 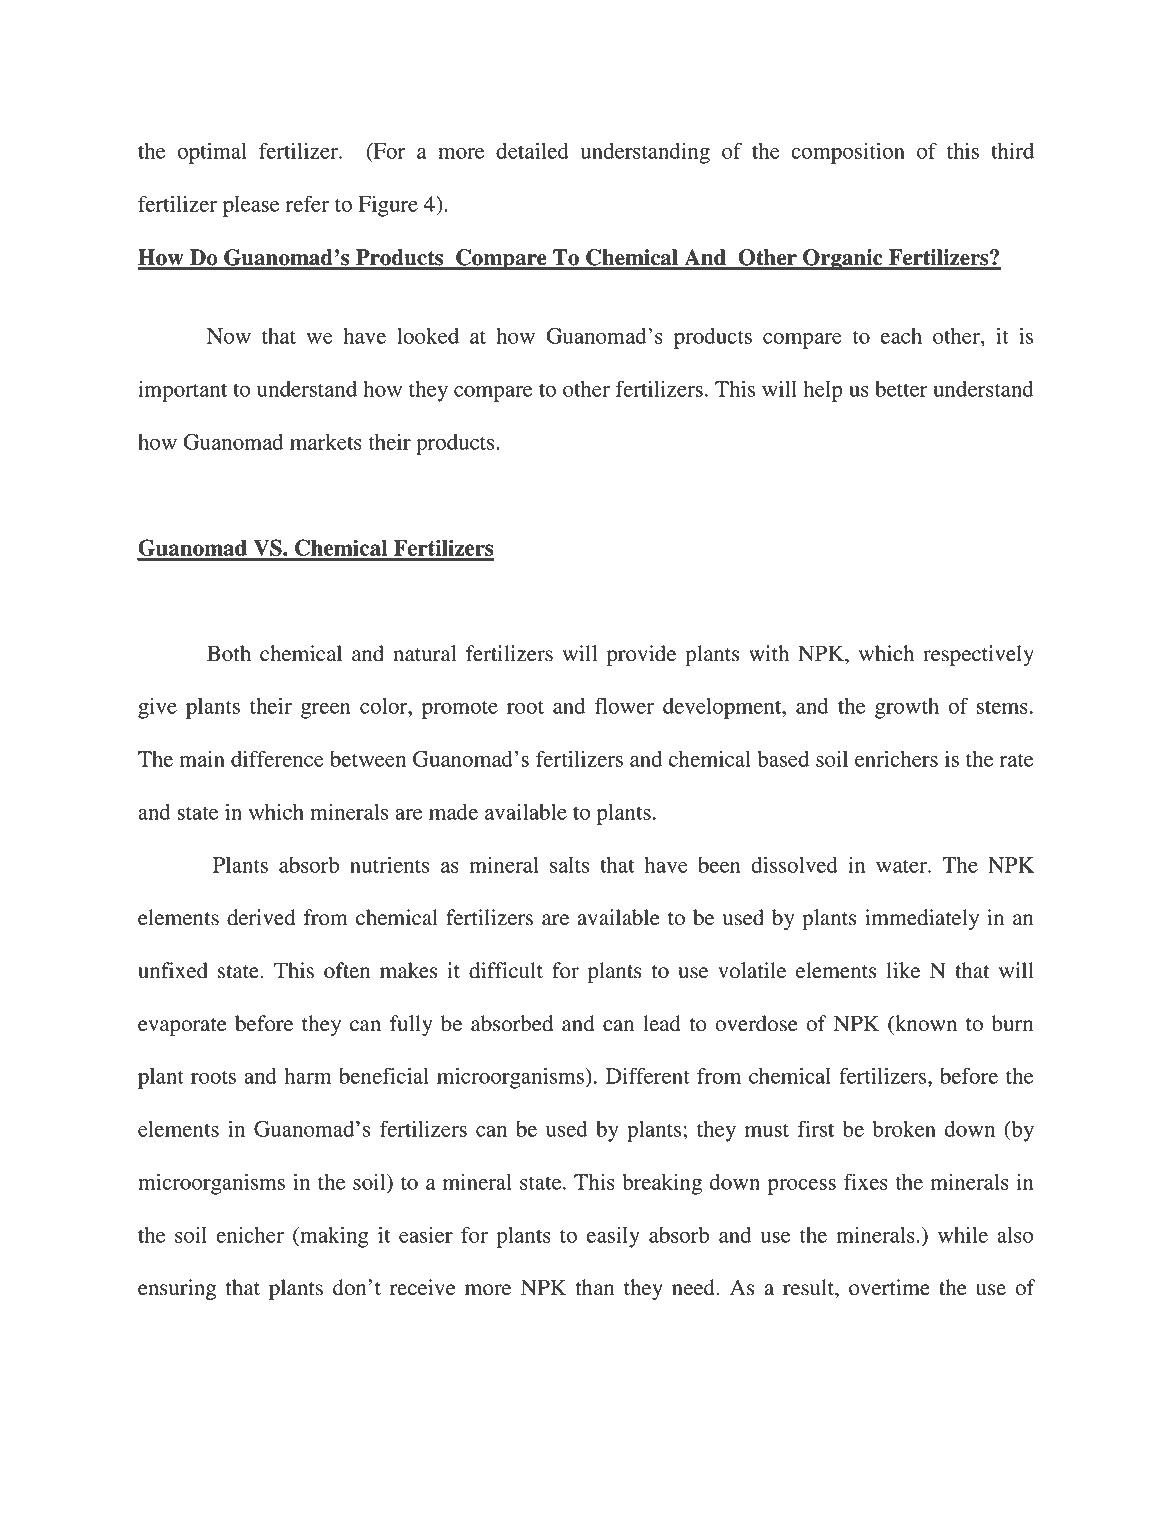 What do you see at coordinates (922, 919) in the screenshot?
I see `immediately` at bounding box center [922, 919].
